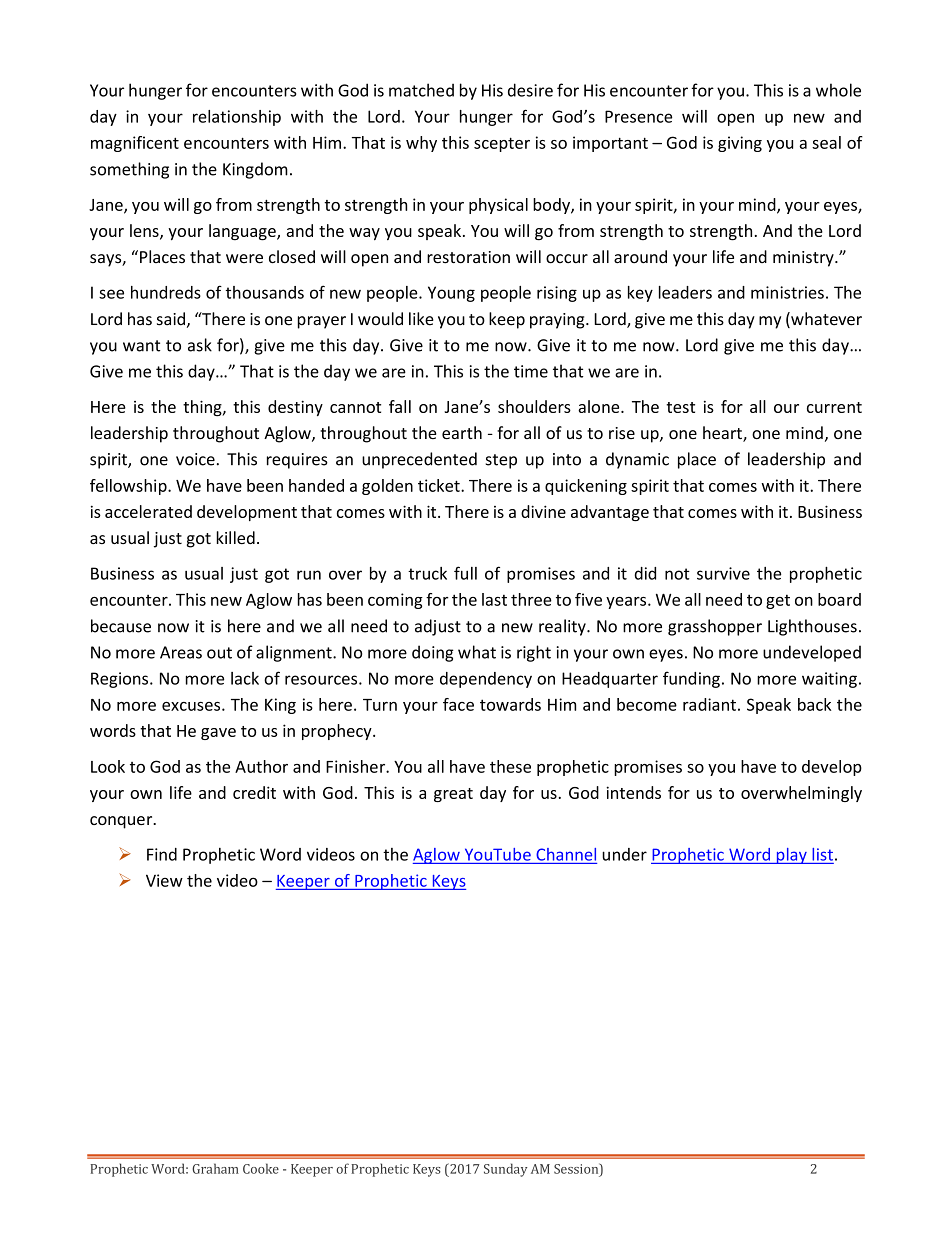 This screenshot has height=1233, width=952. I want to click on dependency, so click(486, 680).
